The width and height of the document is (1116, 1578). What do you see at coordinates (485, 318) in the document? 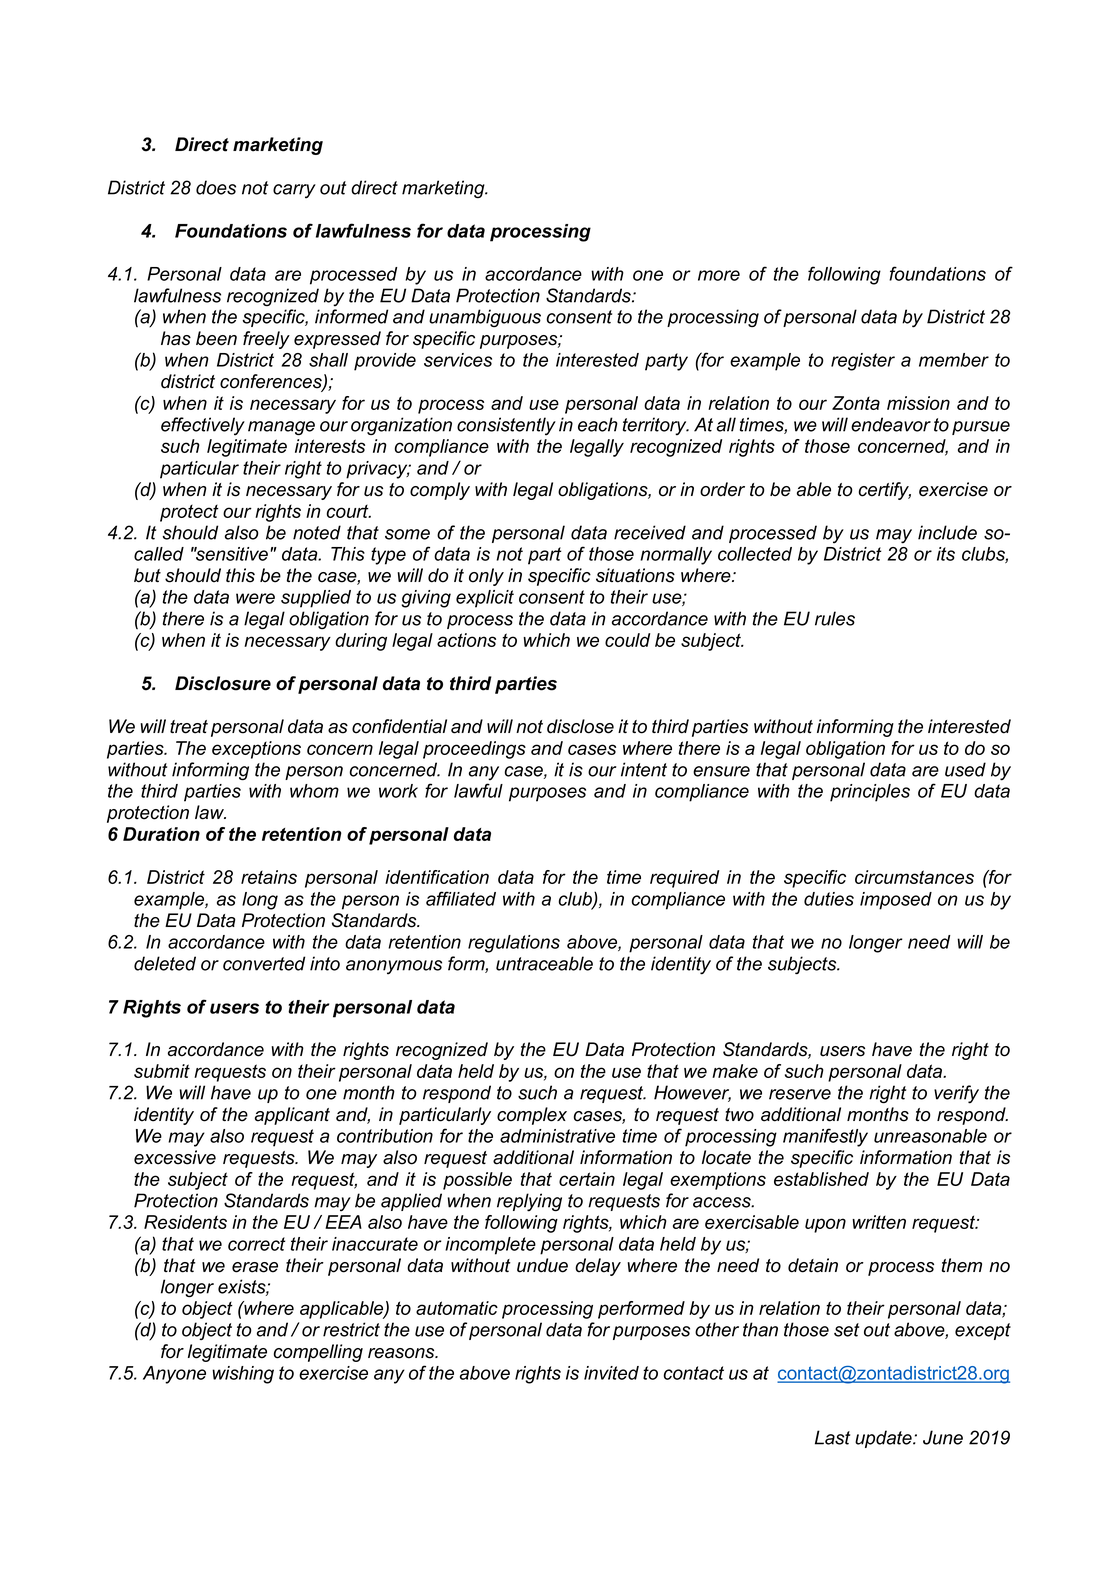
I see `unambiguous` at bounding box center [485, 318].
